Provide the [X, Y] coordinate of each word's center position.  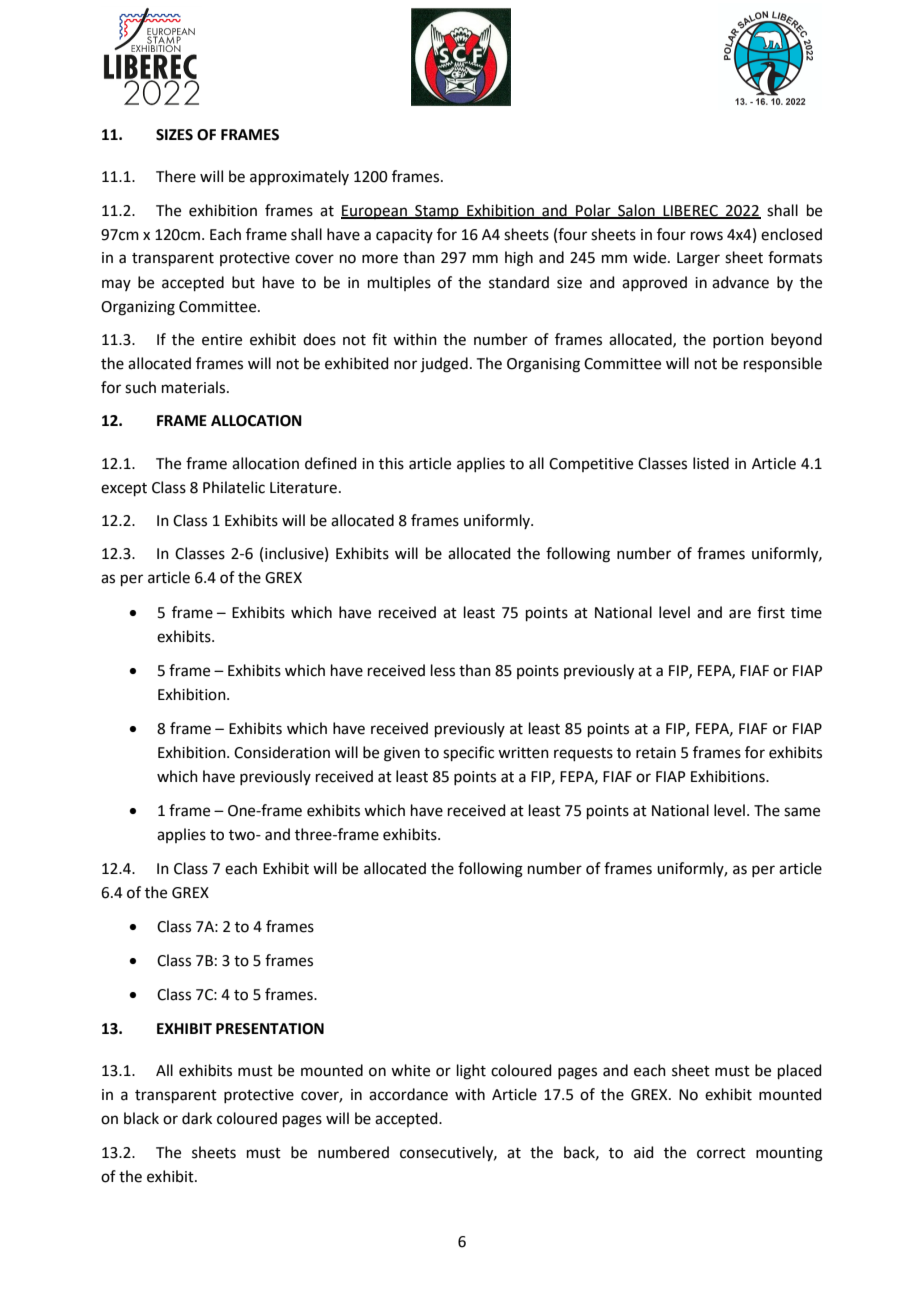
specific [468, 753]
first [771, 612]
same [802, 812]
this [391, 463]
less [443, 670]
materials [195, 387]
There [176, 176]
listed [711, 463]
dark [197, 1118]
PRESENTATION [270, 1029]
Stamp [437, 212]
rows [707, 236]
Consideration [282, 752]
